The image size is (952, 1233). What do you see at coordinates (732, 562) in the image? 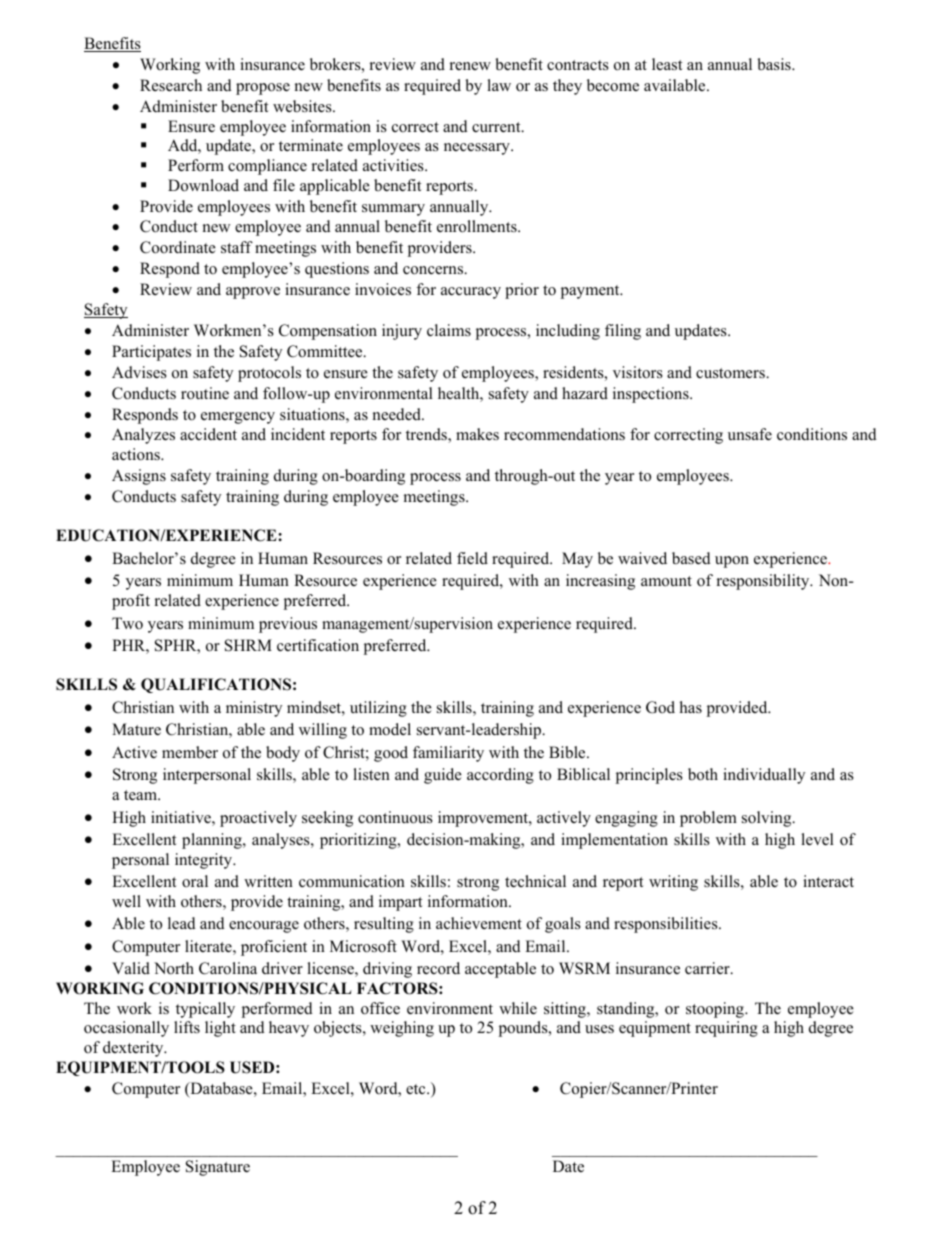
I see `upon` at bounding box center [732, 562].
